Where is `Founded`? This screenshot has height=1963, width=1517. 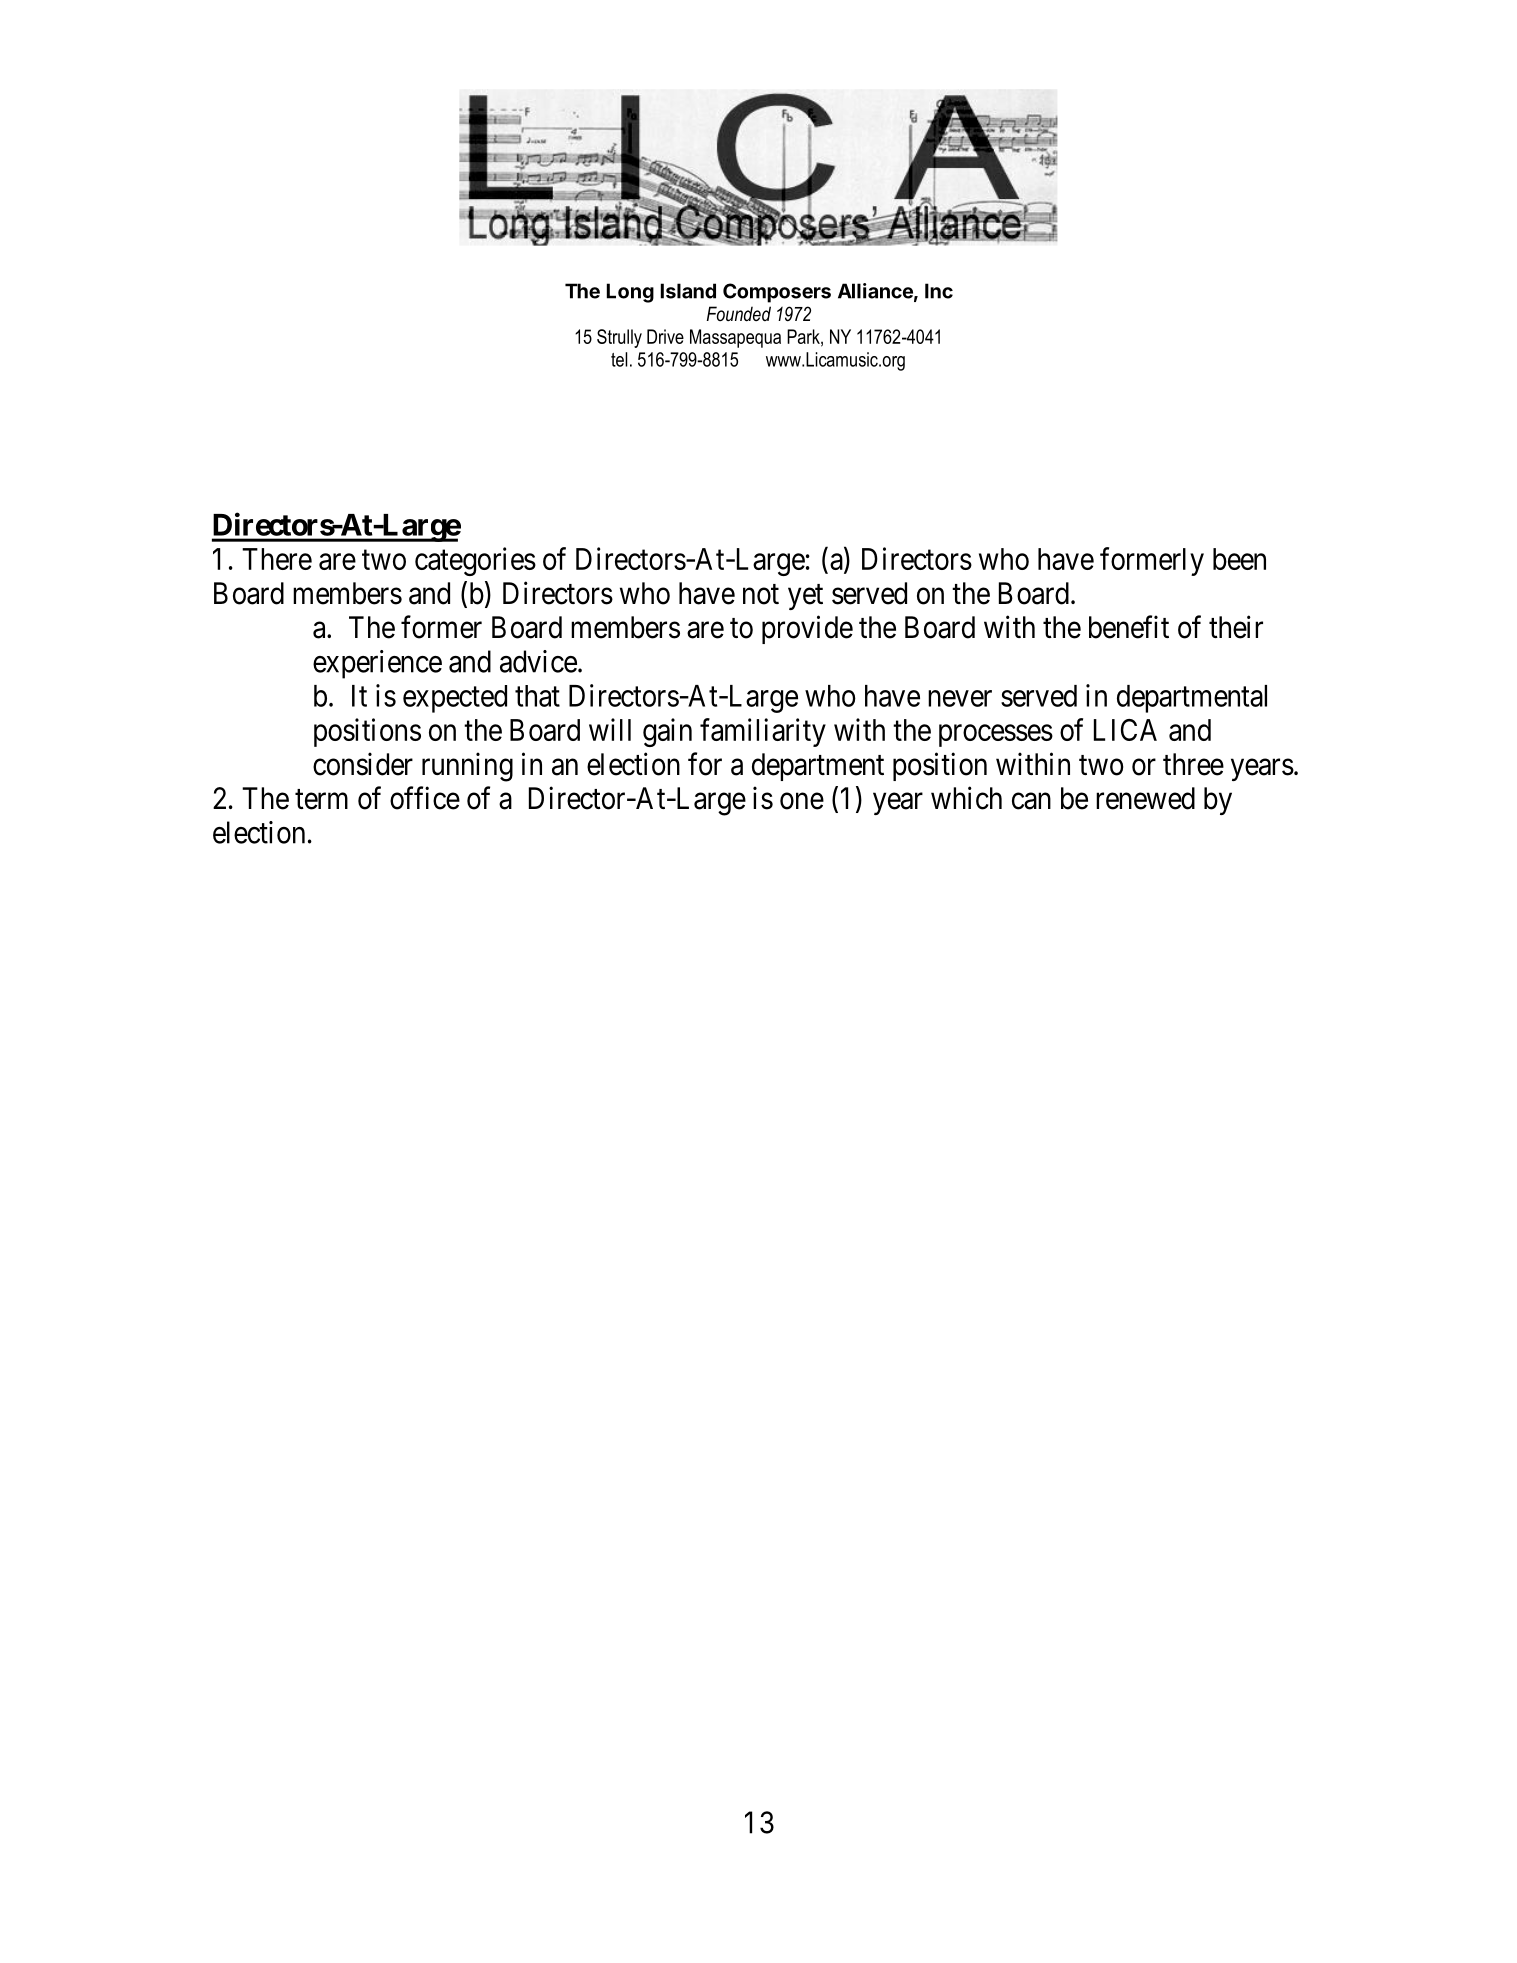 Founded is located at coordinates (739, 314).
